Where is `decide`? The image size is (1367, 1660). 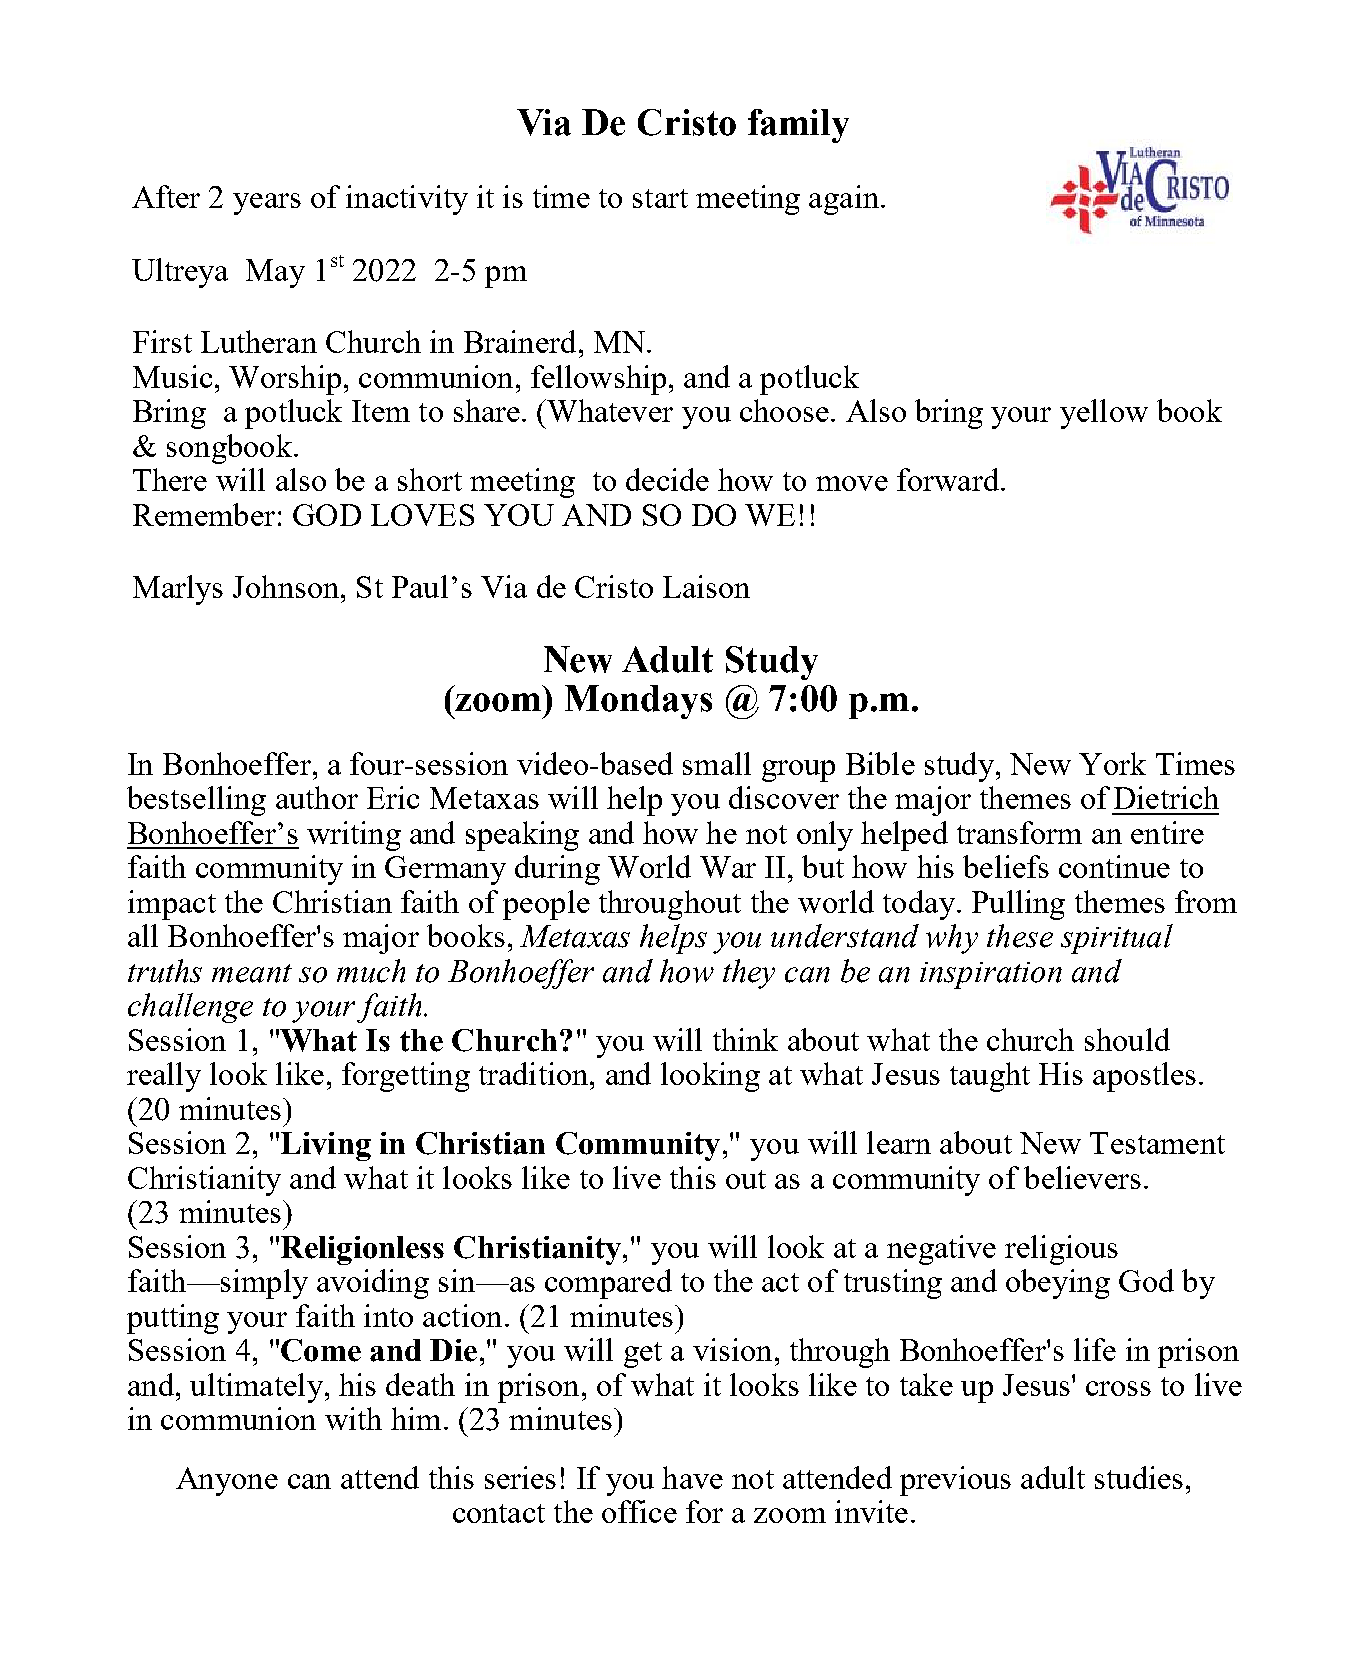
decide is located at coordinates (667, 479).
